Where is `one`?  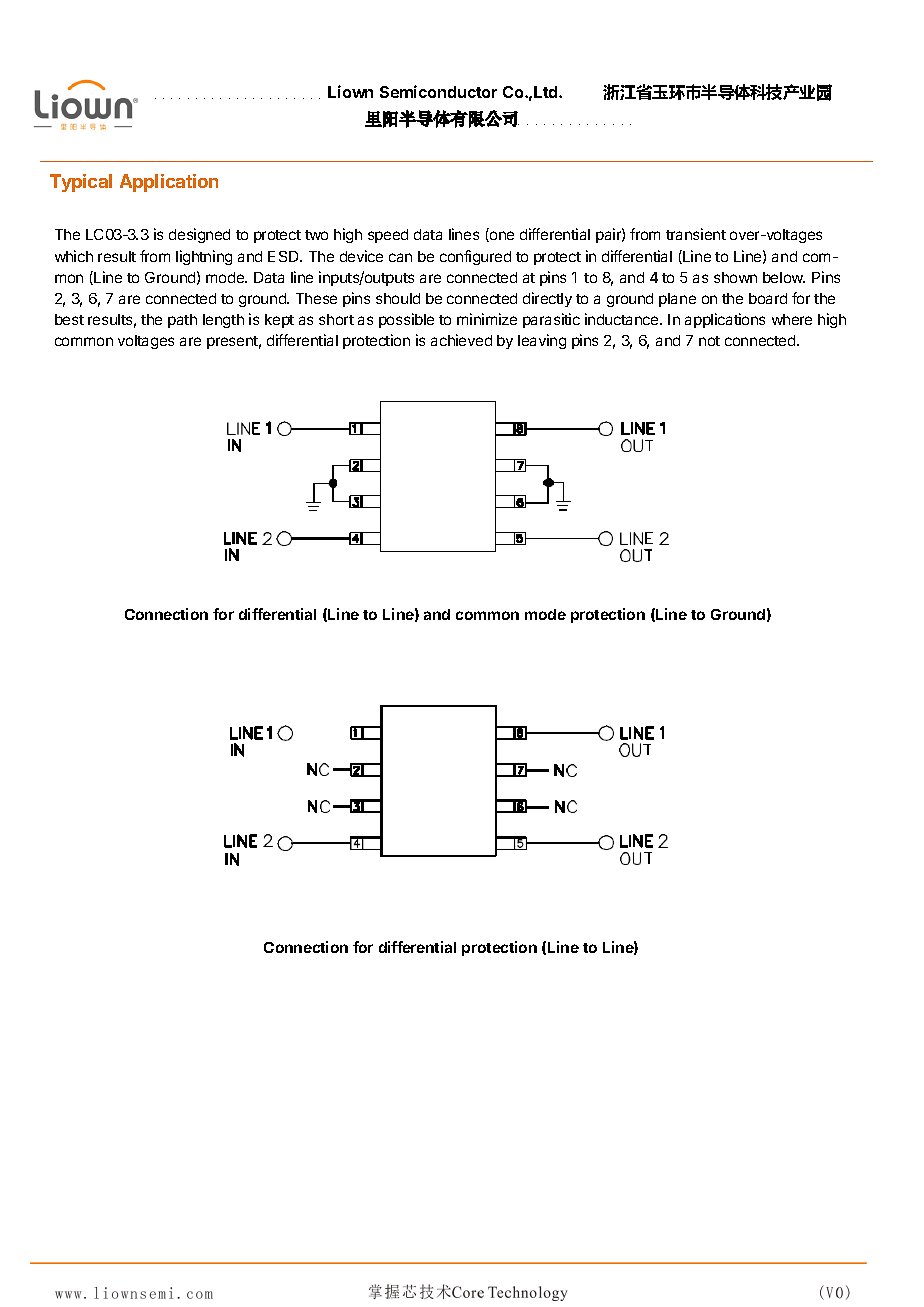
one is located at coordinates (501, 236).
